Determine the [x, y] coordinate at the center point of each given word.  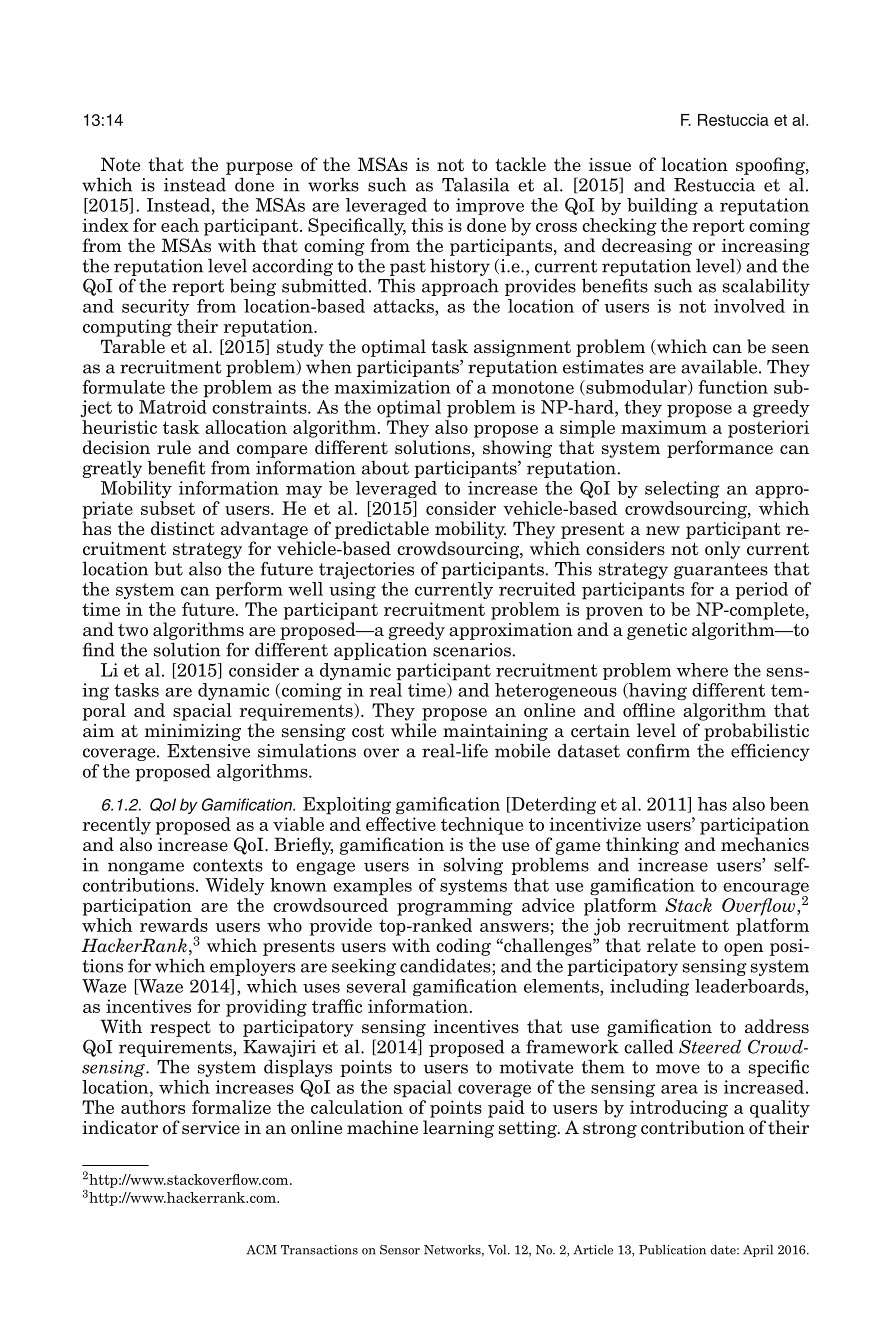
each [180, 225]
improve [490, 206]
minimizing [193, 732]
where [702, 670]
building [662, 206]
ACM [261, 1250]
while [413, 730]
